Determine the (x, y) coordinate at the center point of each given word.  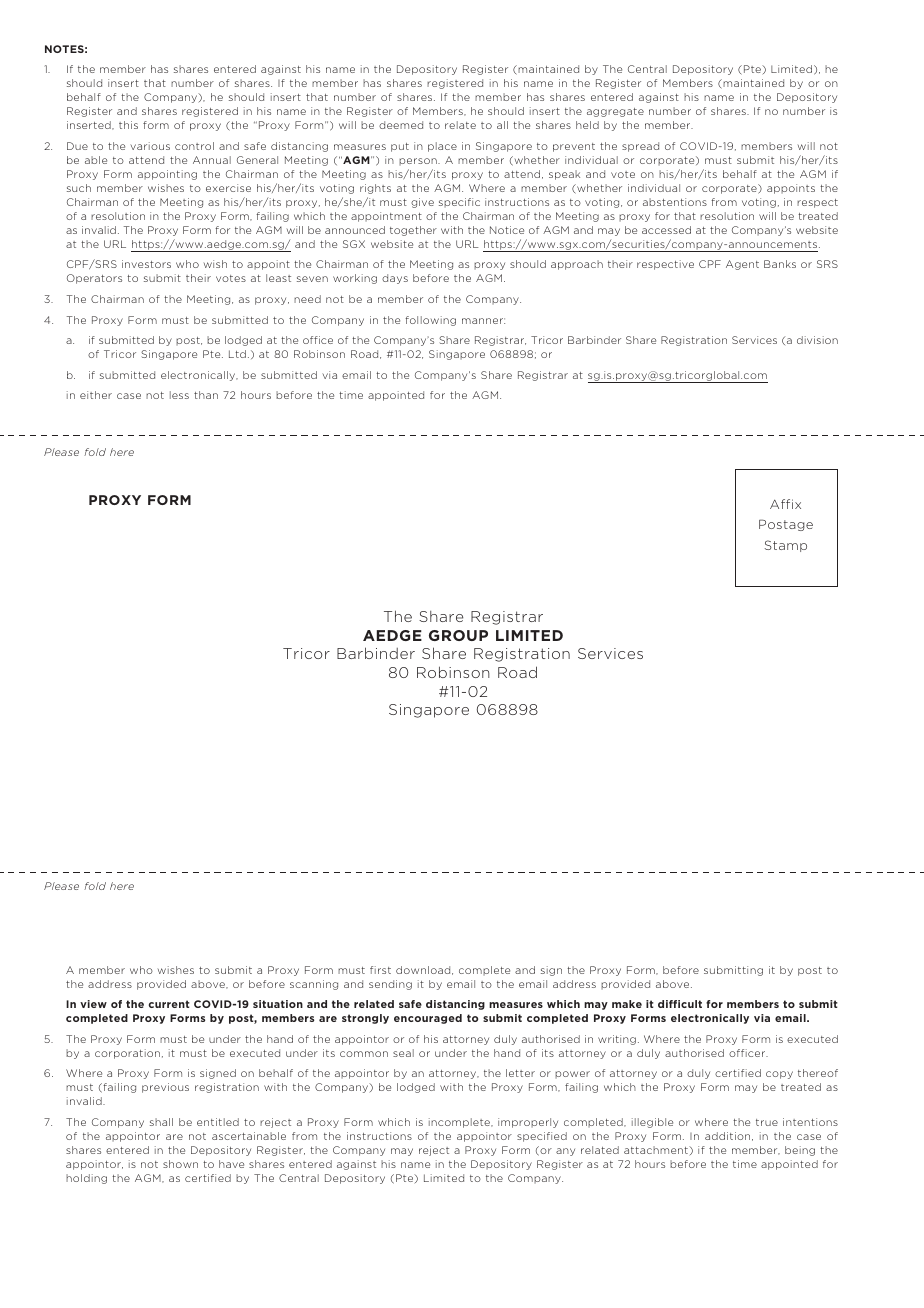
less (179, 395)
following (430, 321)
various (150, 146)
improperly (528, 1123)
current (169, 1004)
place (442, 147)
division (817, 340)
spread (640, 147)
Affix (785, 504)
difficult (680, 1004)
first (380, 970)
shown (180, 1164)
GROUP (458, 635)
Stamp (786, 546)
